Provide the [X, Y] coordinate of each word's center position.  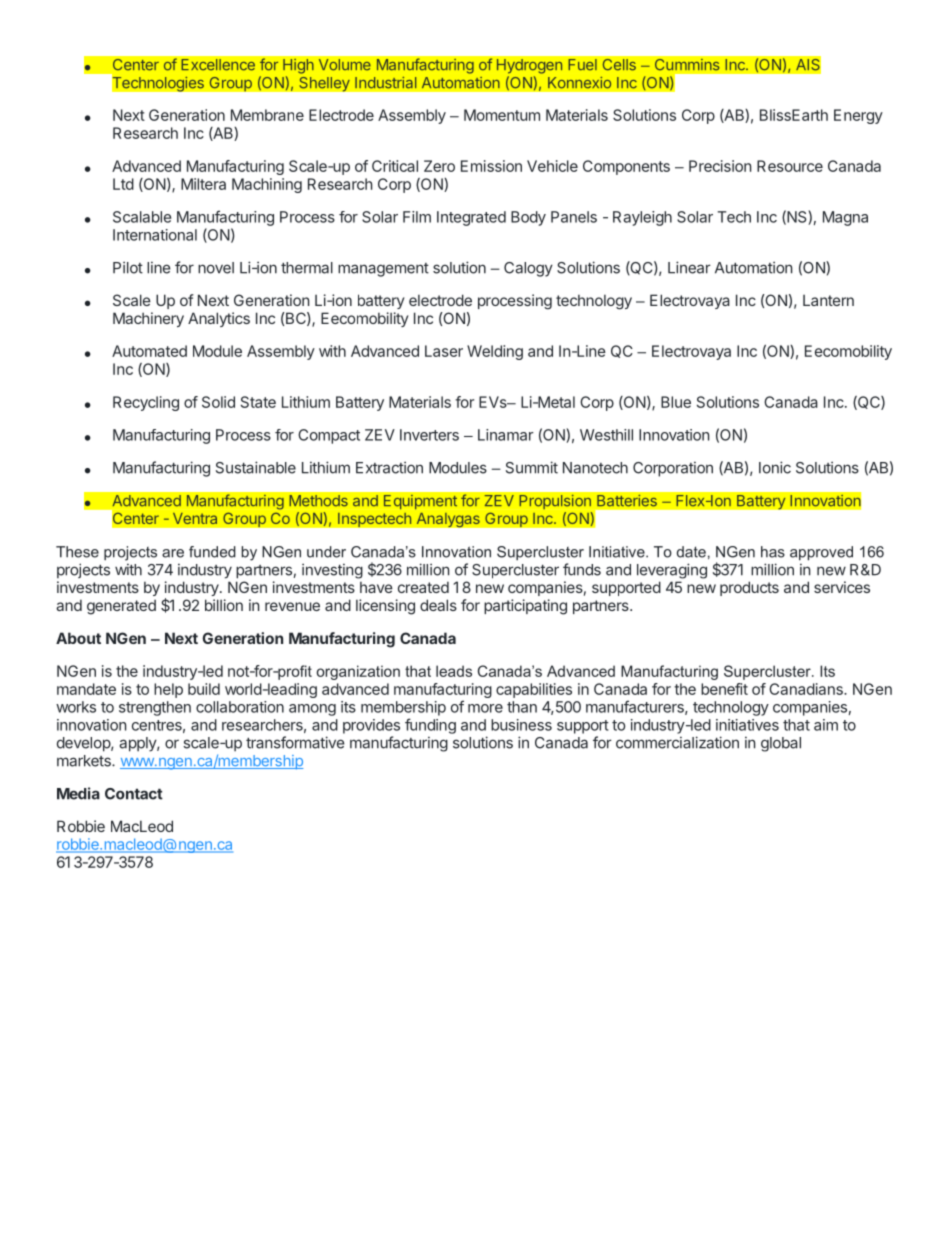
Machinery [148, 319]
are [173, 553]
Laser [444, 351]
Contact [134, 794]
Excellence [218, 65]
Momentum [502, 115]
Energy [858, 116]
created [423, 587]
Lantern [828, 300]
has [773, 552]
